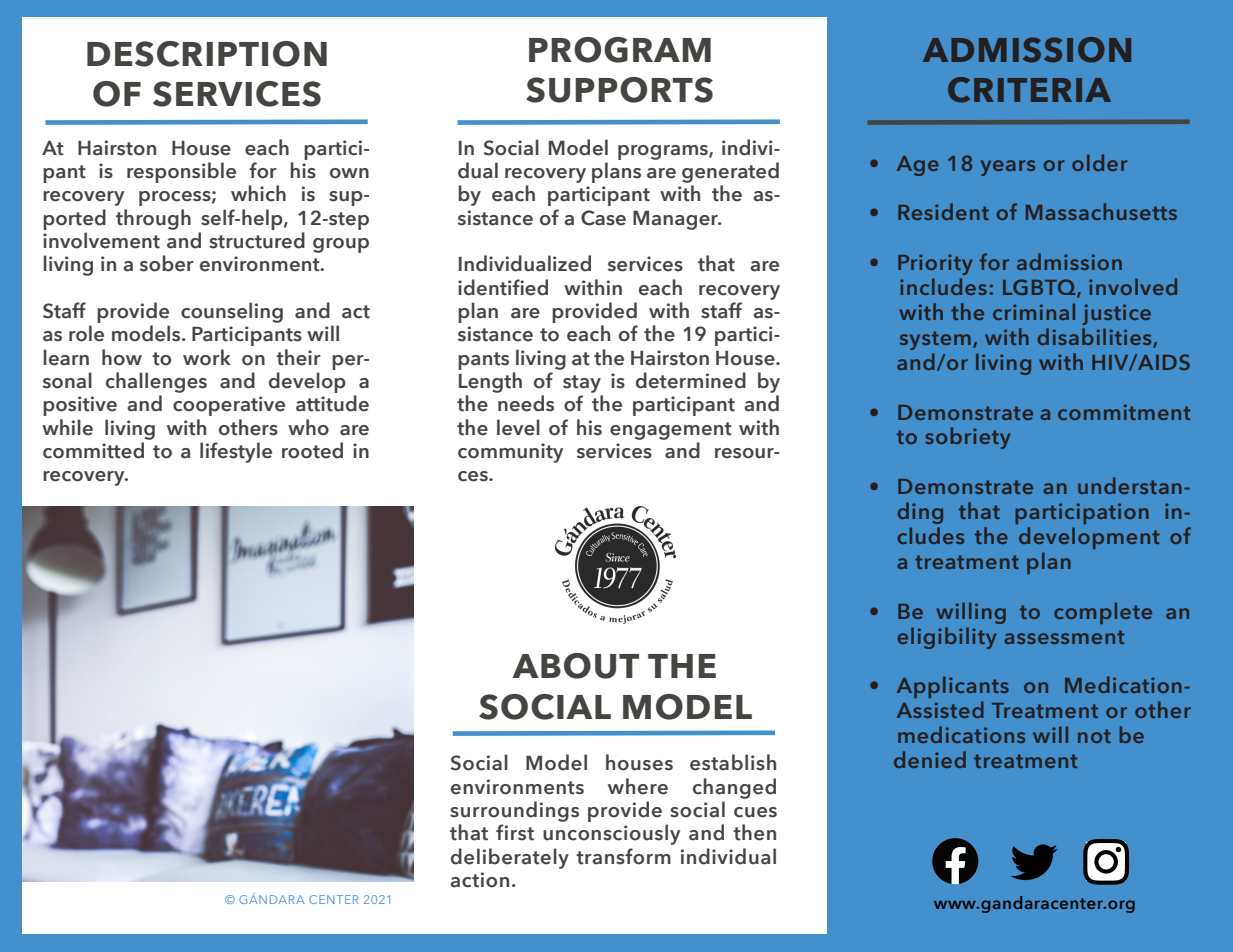  Describe the element at coordinates (1103, 613) in the screenshot. I see `complete` at that location.
